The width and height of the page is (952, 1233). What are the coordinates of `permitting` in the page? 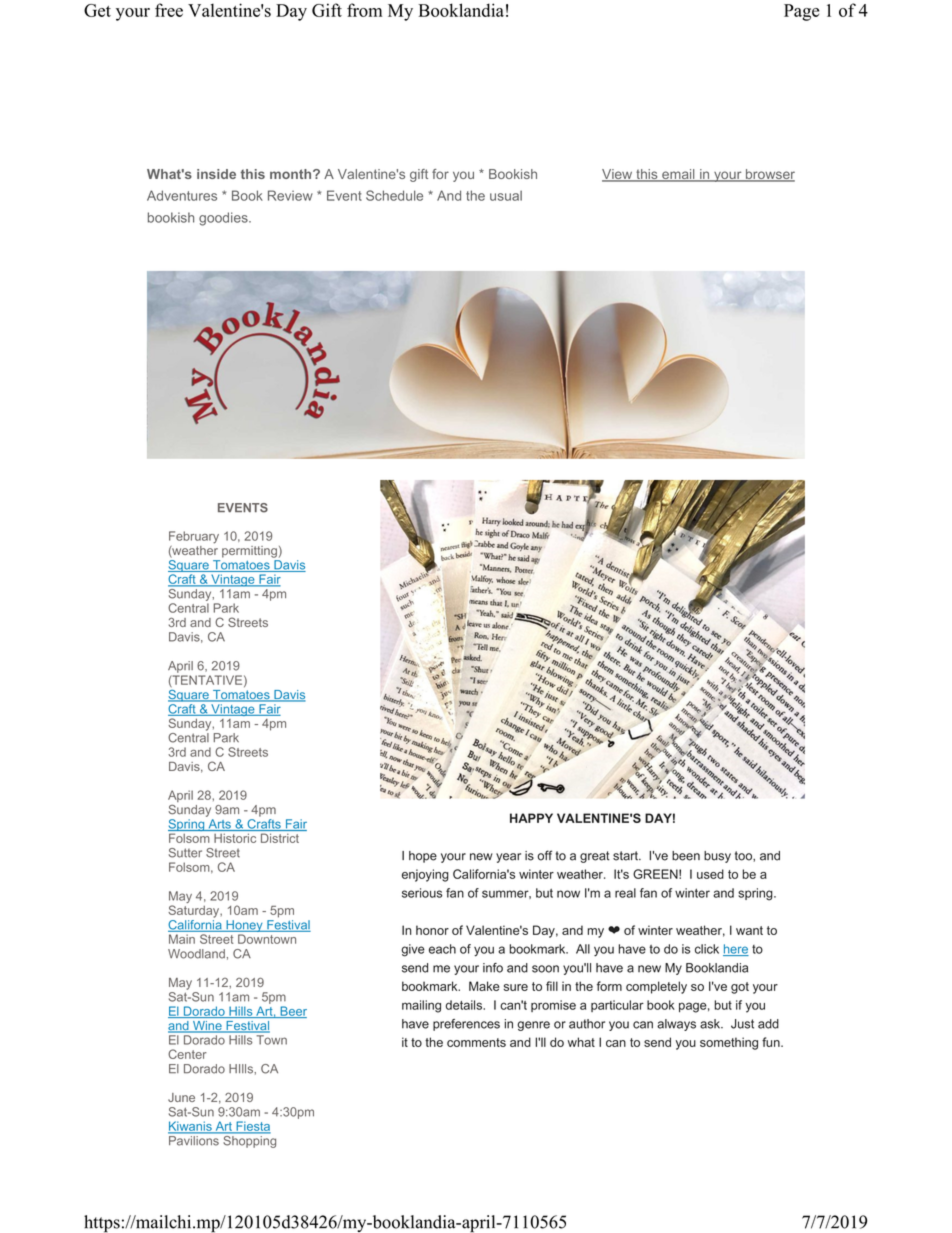 It's located at (249, 552).
